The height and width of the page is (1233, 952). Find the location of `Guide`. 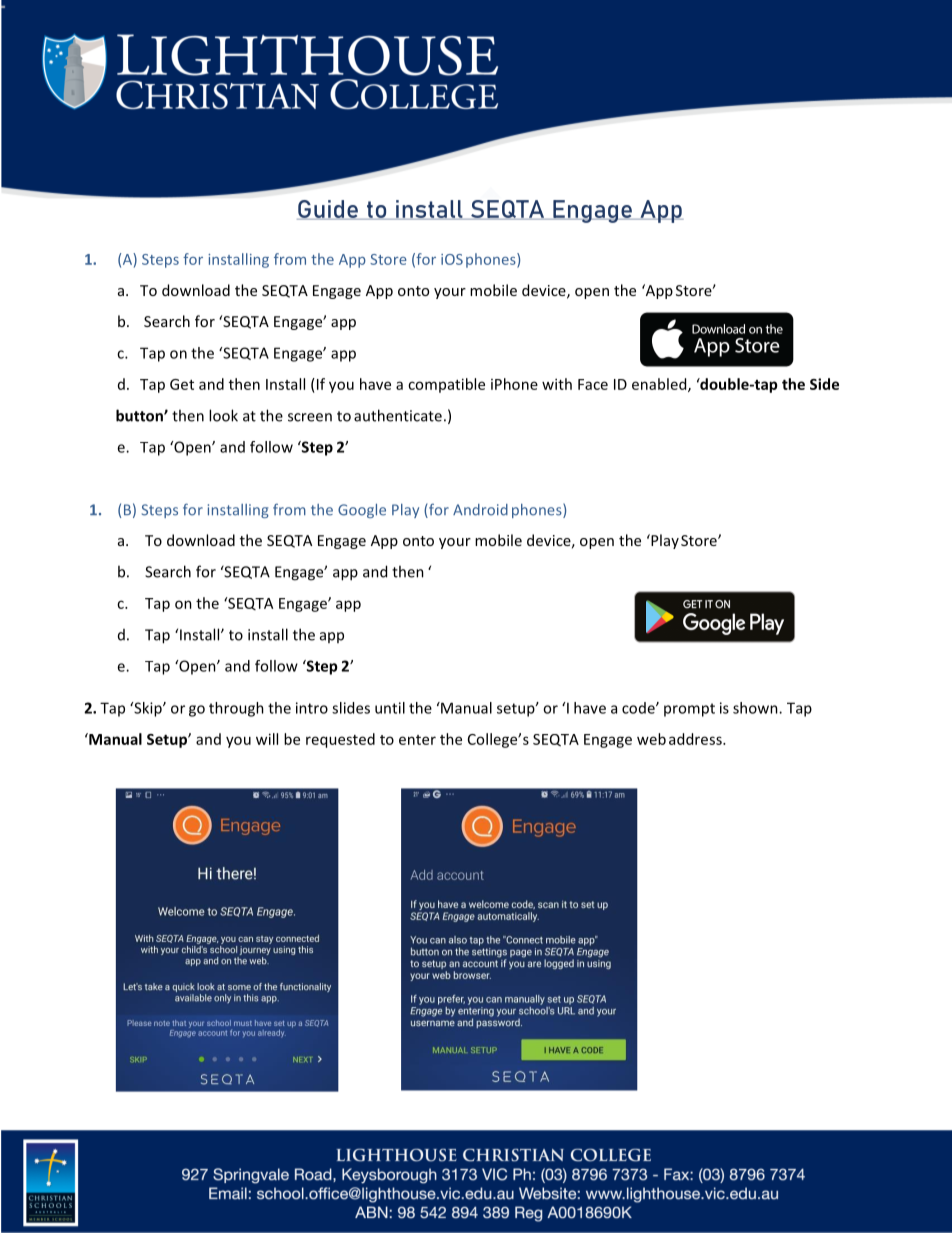

Guide is located at coordinates (328, 210).
